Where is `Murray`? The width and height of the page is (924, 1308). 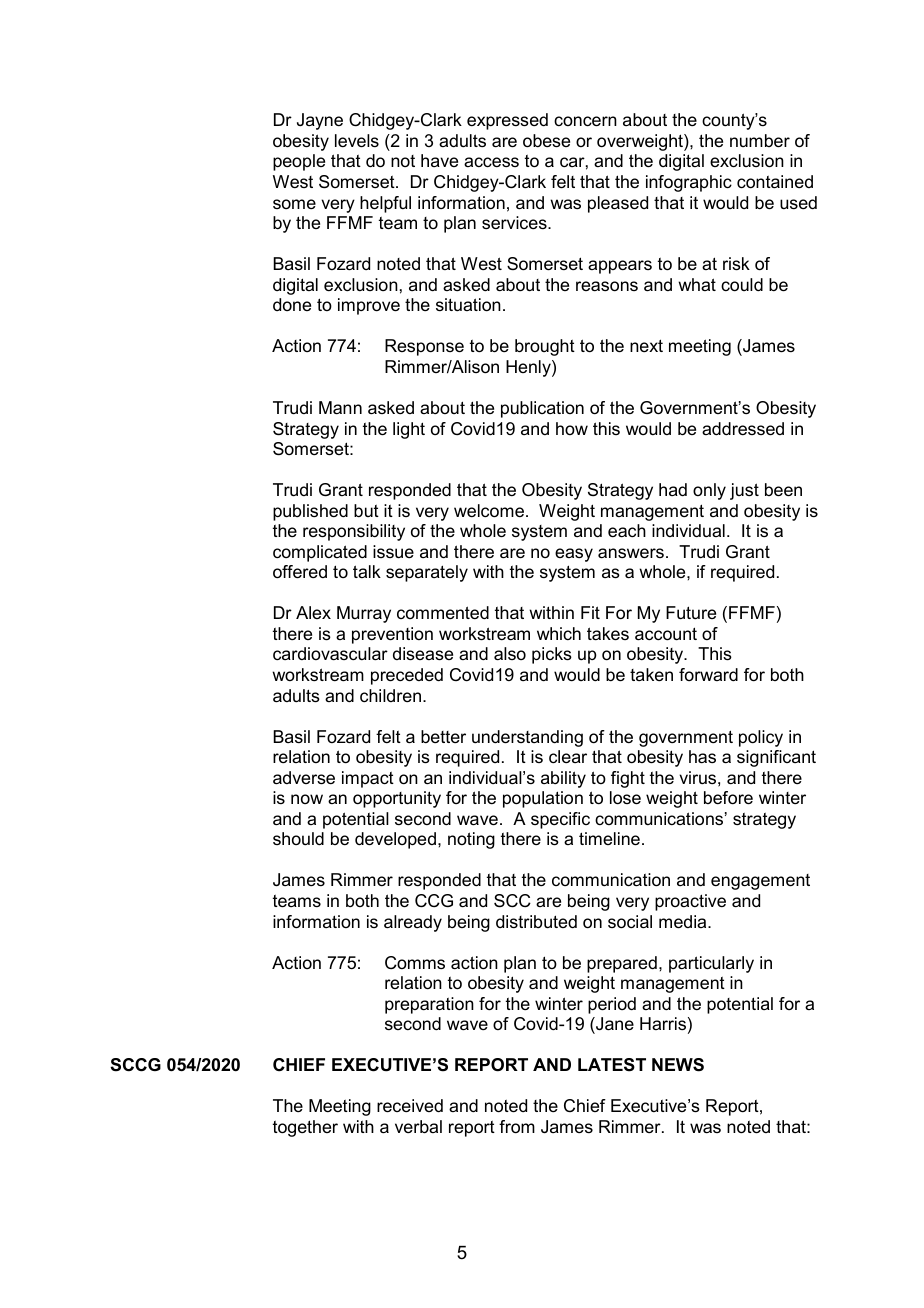
Murray is located at coordinates (364, 614).
